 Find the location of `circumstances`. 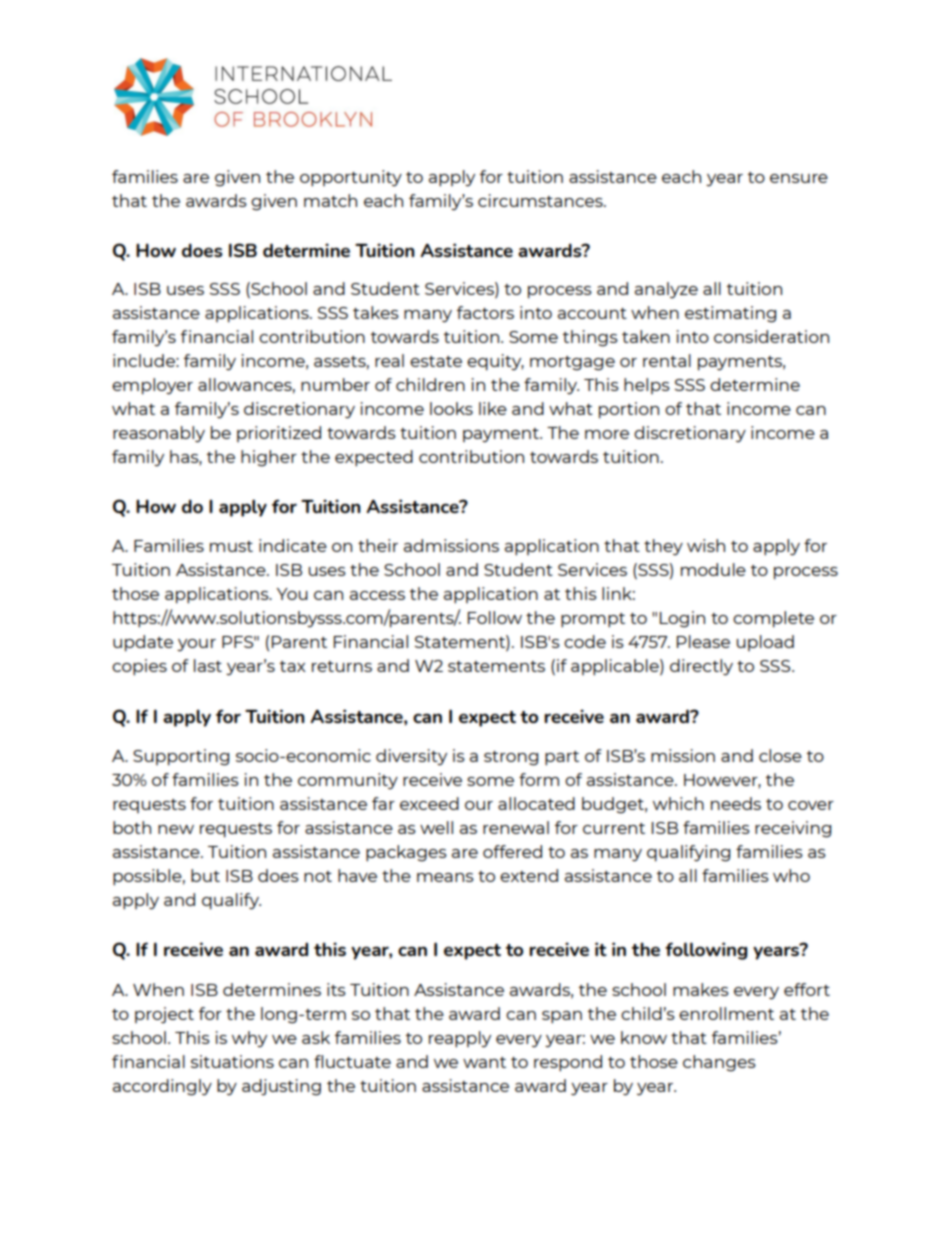

circumstances is located at coordinates (541, 200).
